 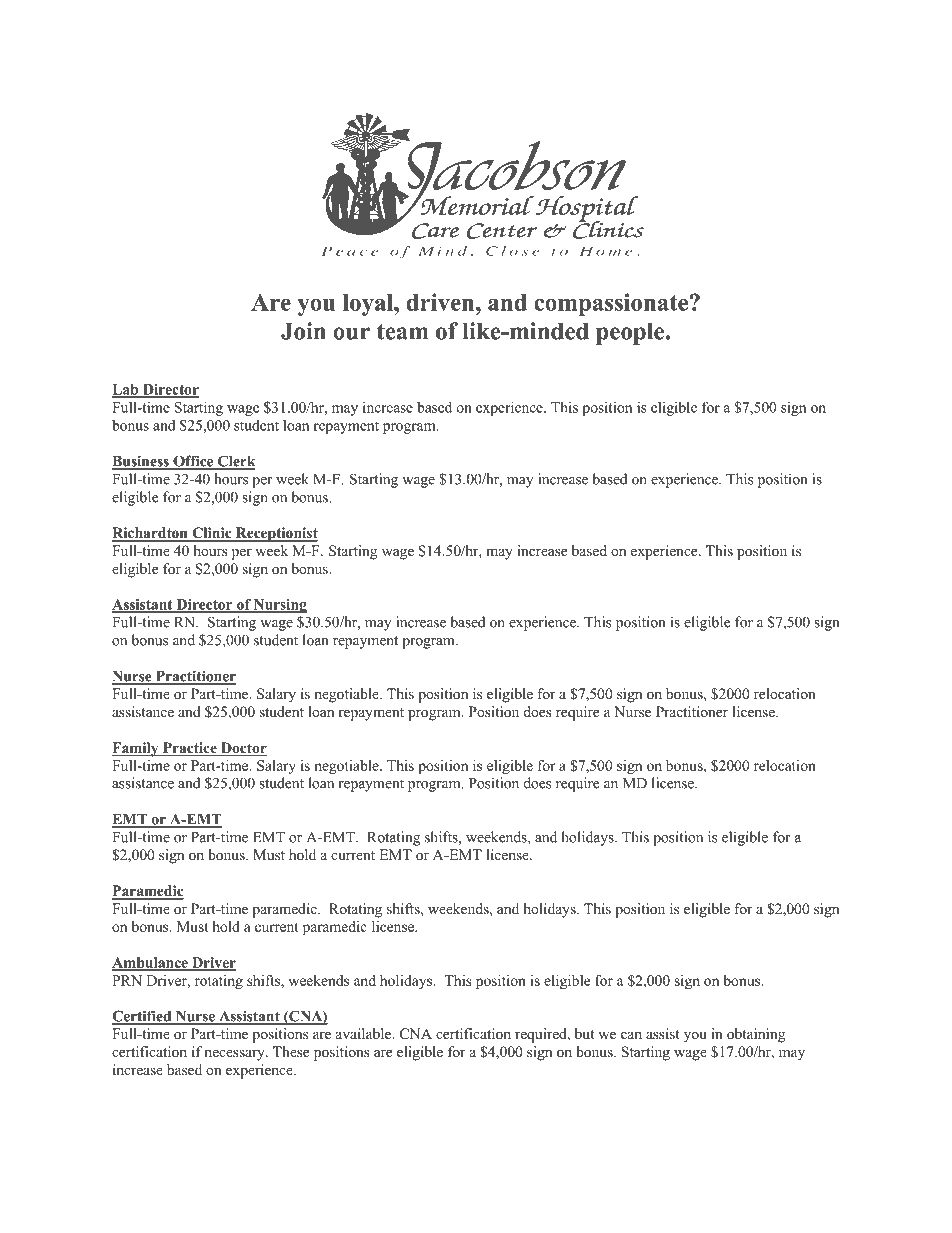 What do you see at coordinates (235, 1055) in the image?
I see `necessary` at bounding box center [235, 1055].
